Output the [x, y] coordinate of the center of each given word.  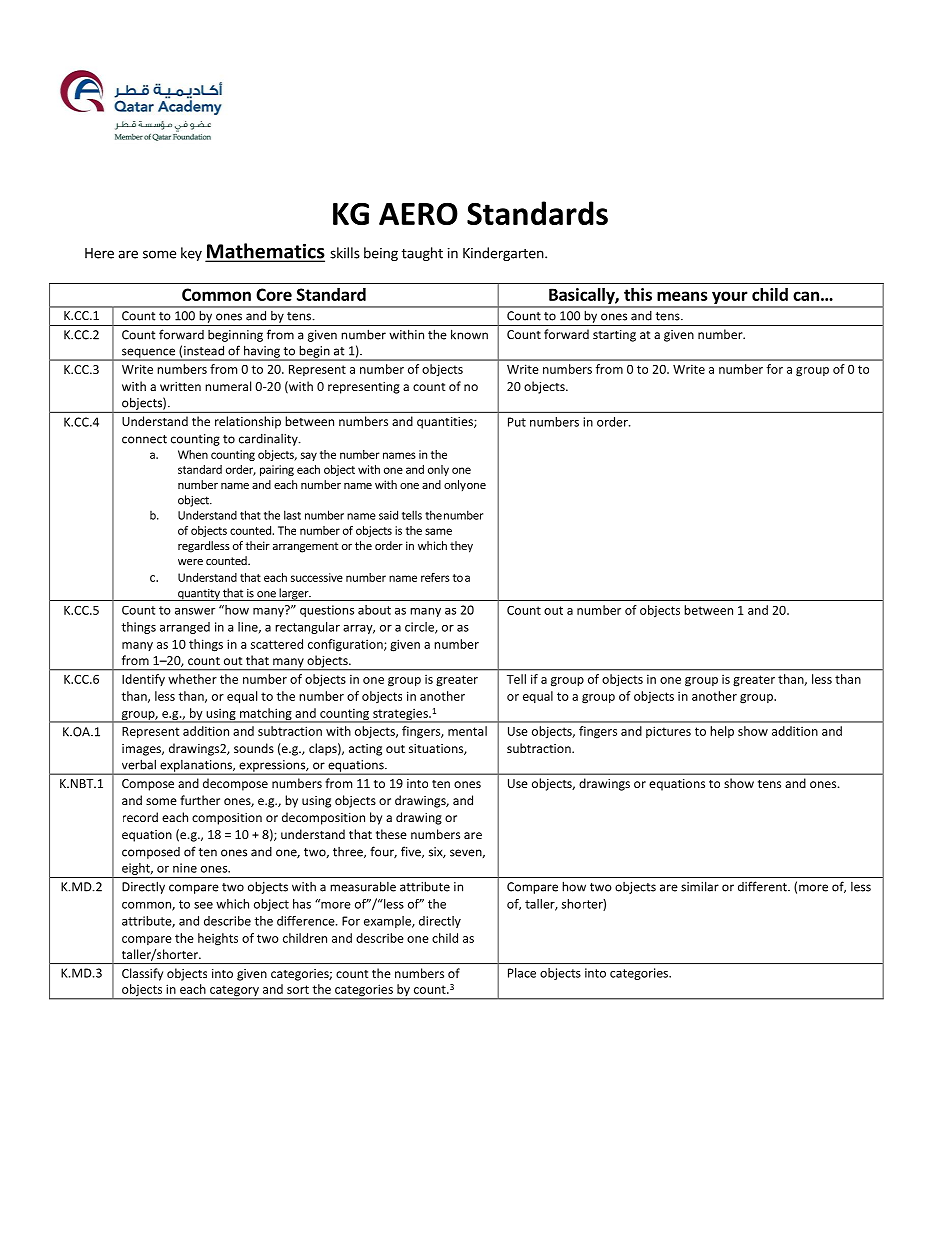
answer [195, 611]
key [191, 254]
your [730, 299]
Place [522, 973]
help [722, 732]
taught [422, 254]
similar [700, 886]
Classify [142, 974]
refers [435, 577]
